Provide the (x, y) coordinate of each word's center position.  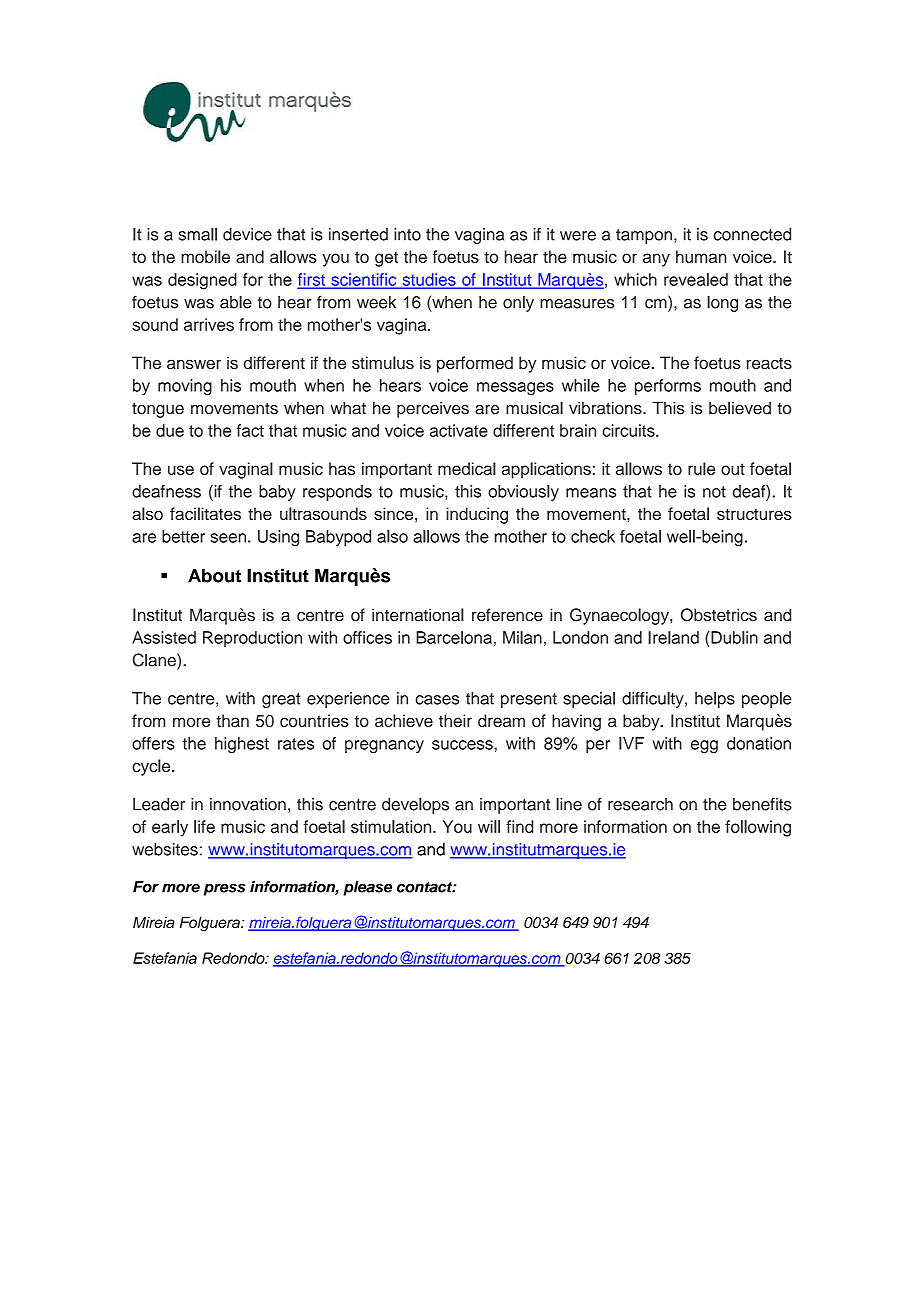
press (225, 890)
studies (429, 280)
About (214, 576)
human (701, 256)
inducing (477, 515)
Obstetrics (719, 615)
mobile (205, 256)
